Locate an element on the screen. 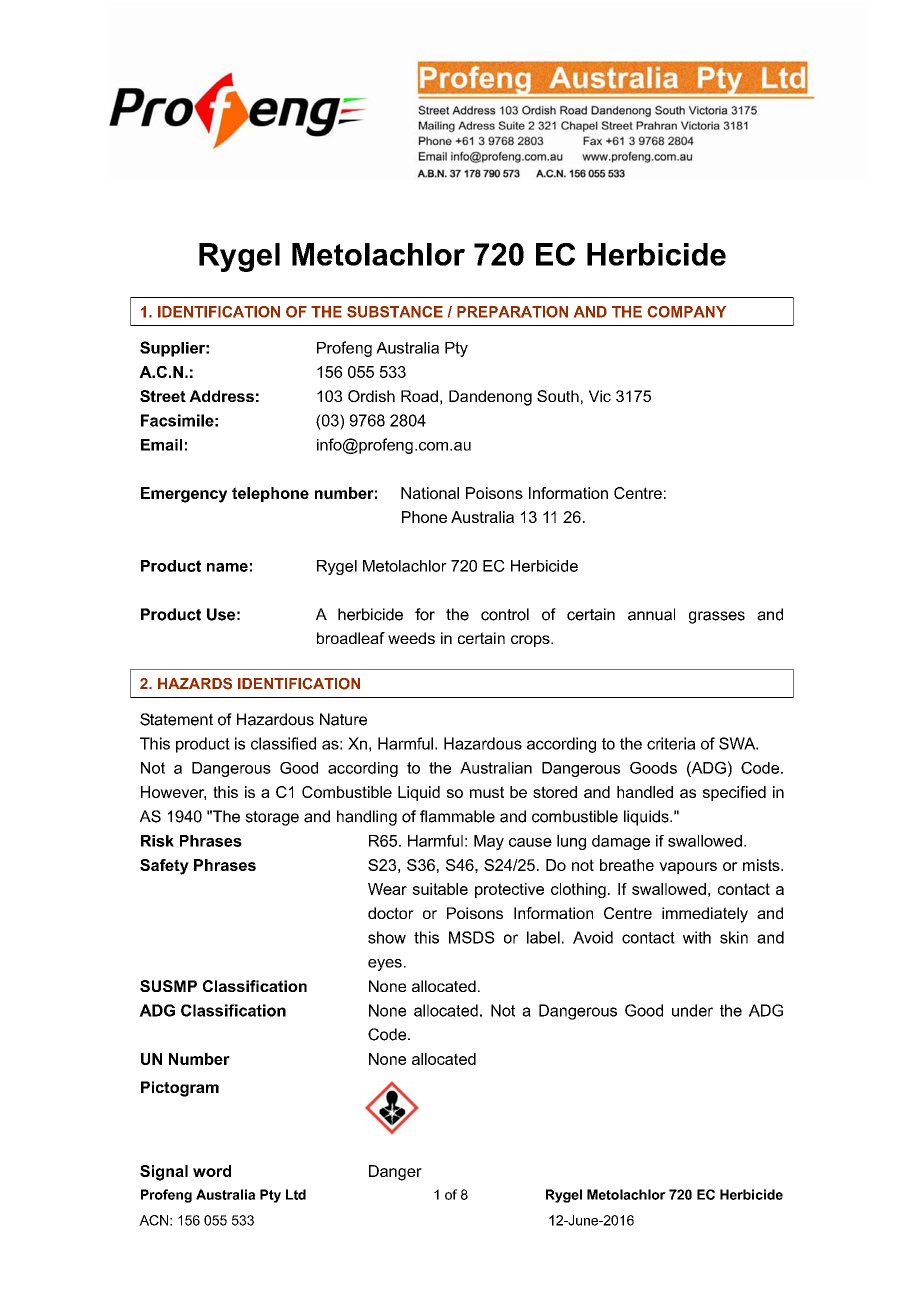  Ltd is located at coordinates (296, 1194).
